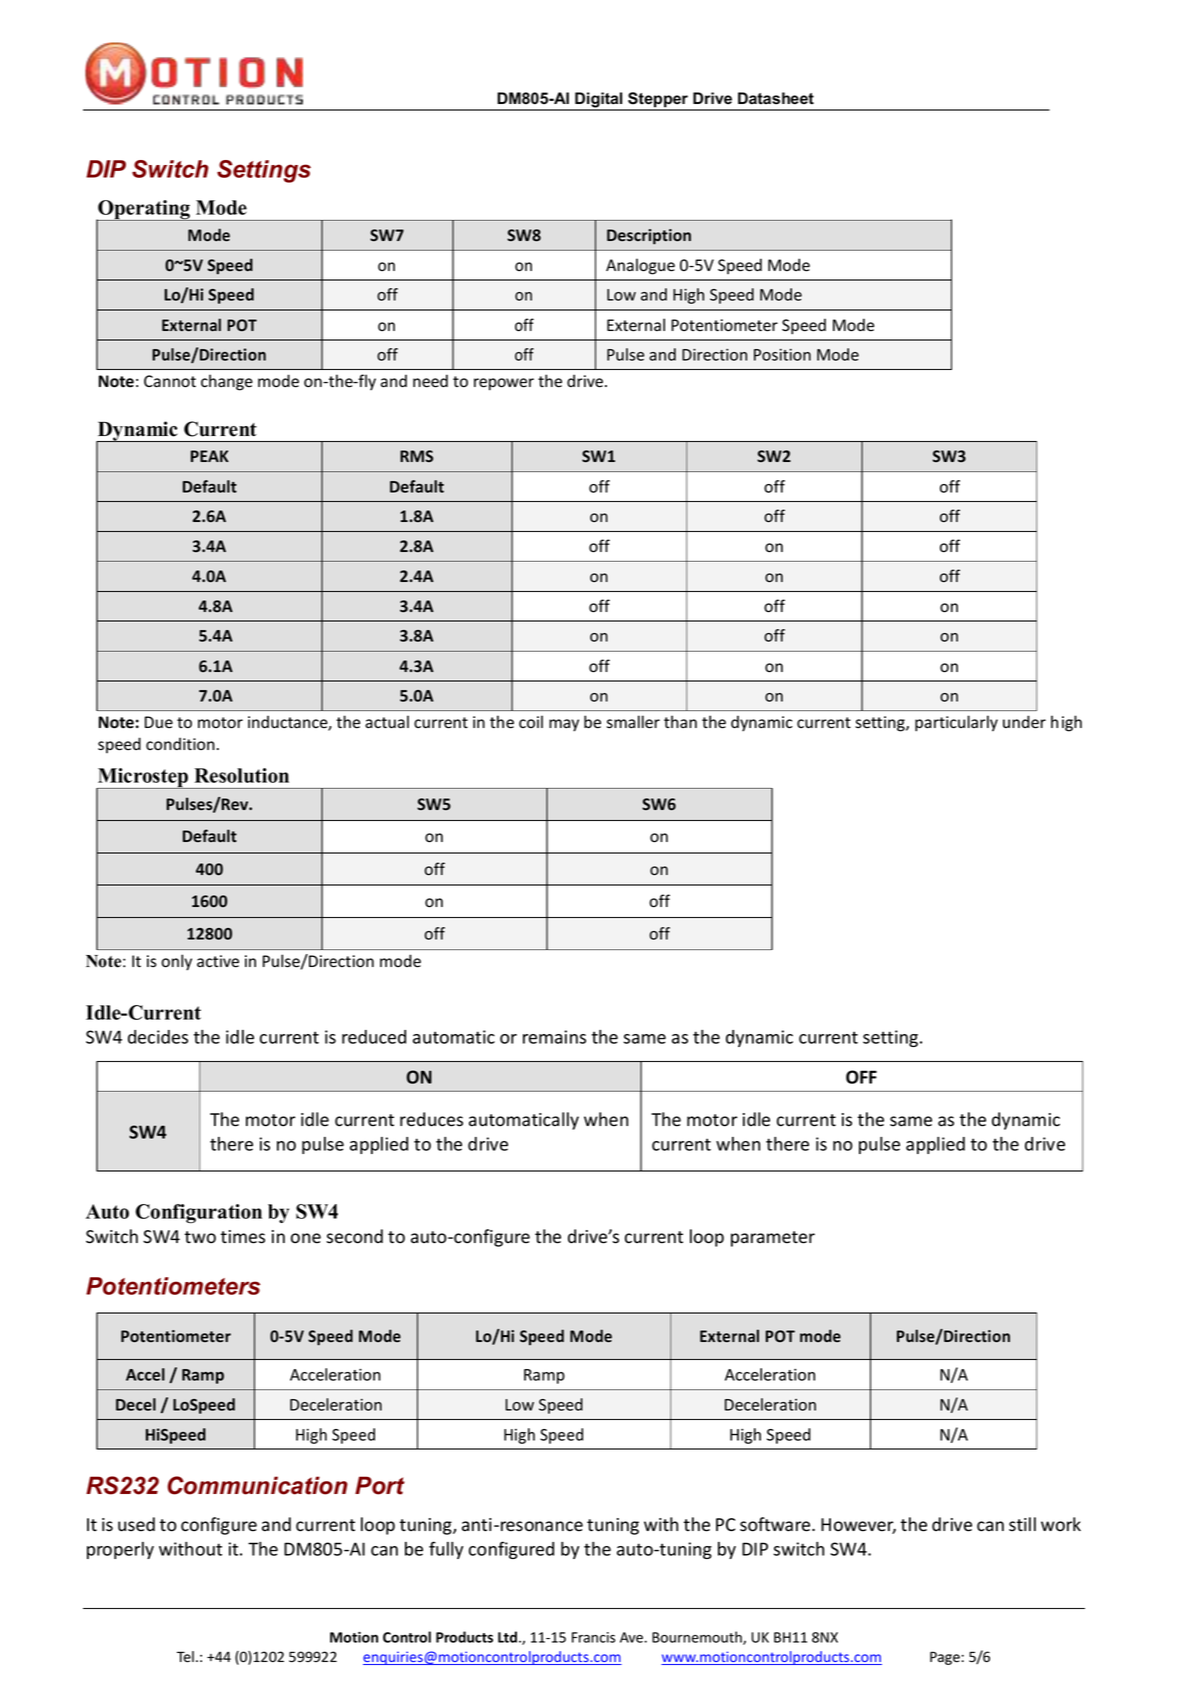 This screenshot has width=1196, height=1691. I want to click on Tel, so click(185, 1657).
